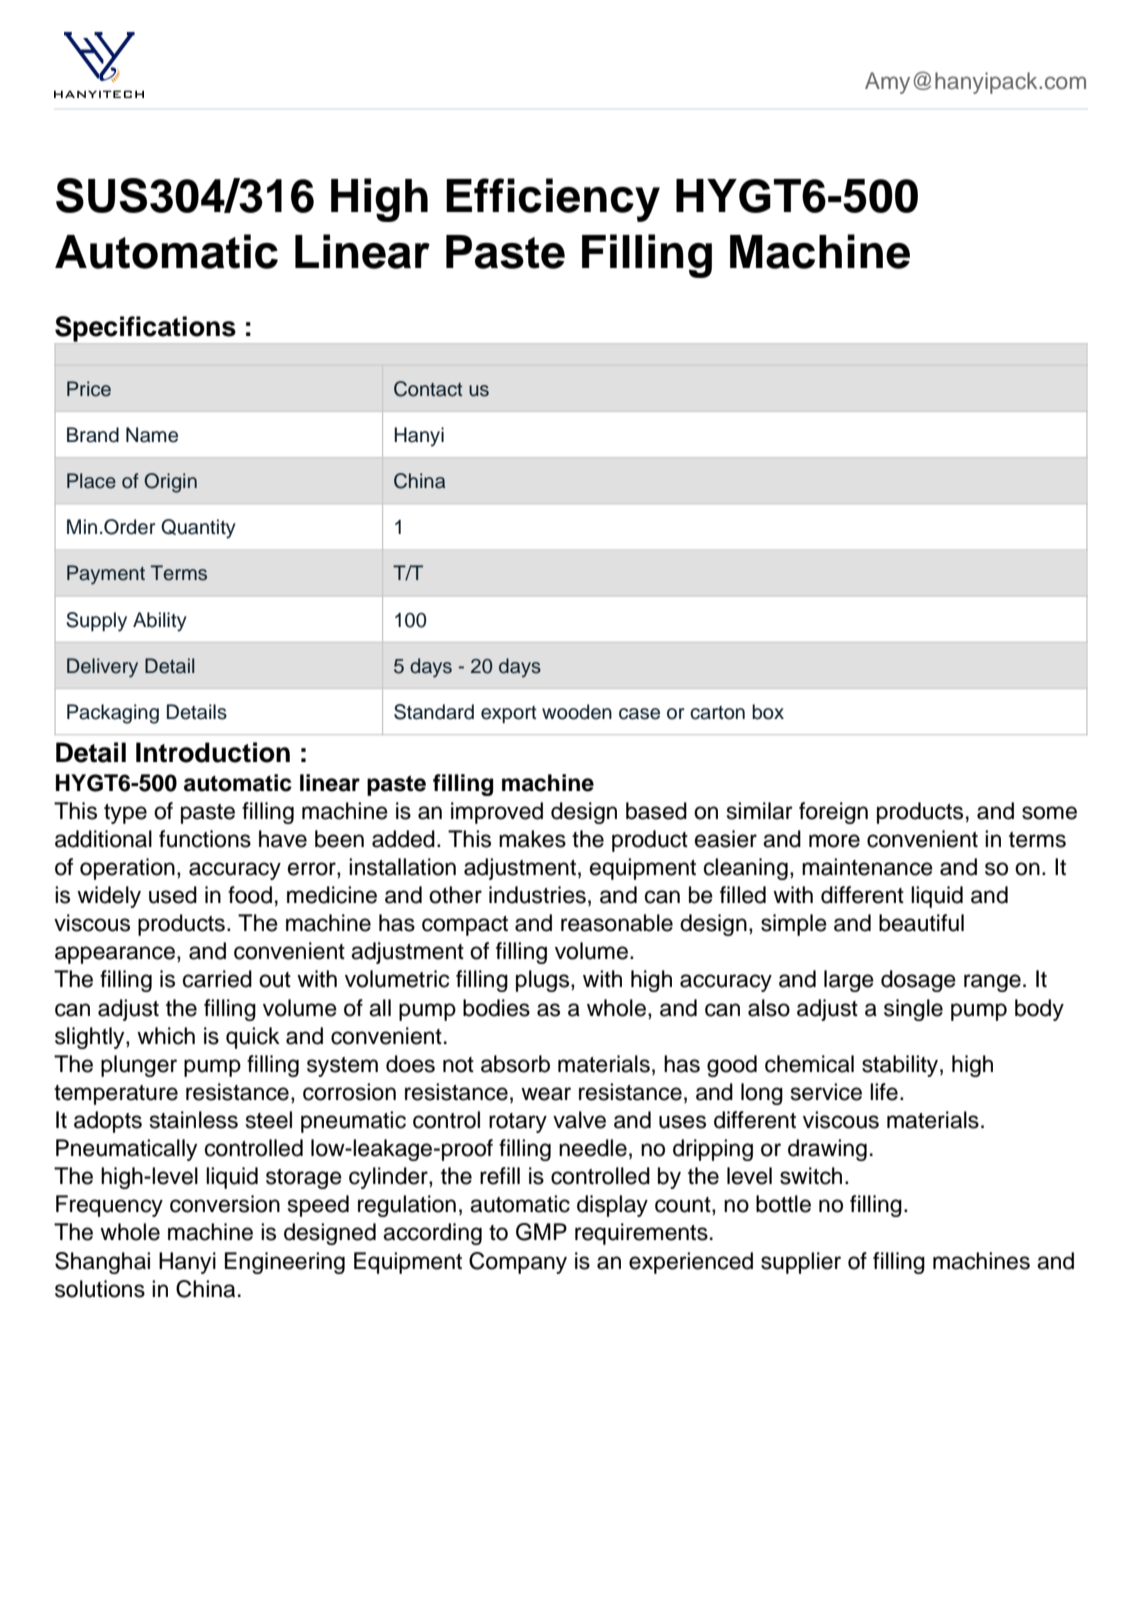 The image size is (1142, 1615). Describe the element at coordinates (833, 813) in the screenshot. I see `foreign` at that location.
